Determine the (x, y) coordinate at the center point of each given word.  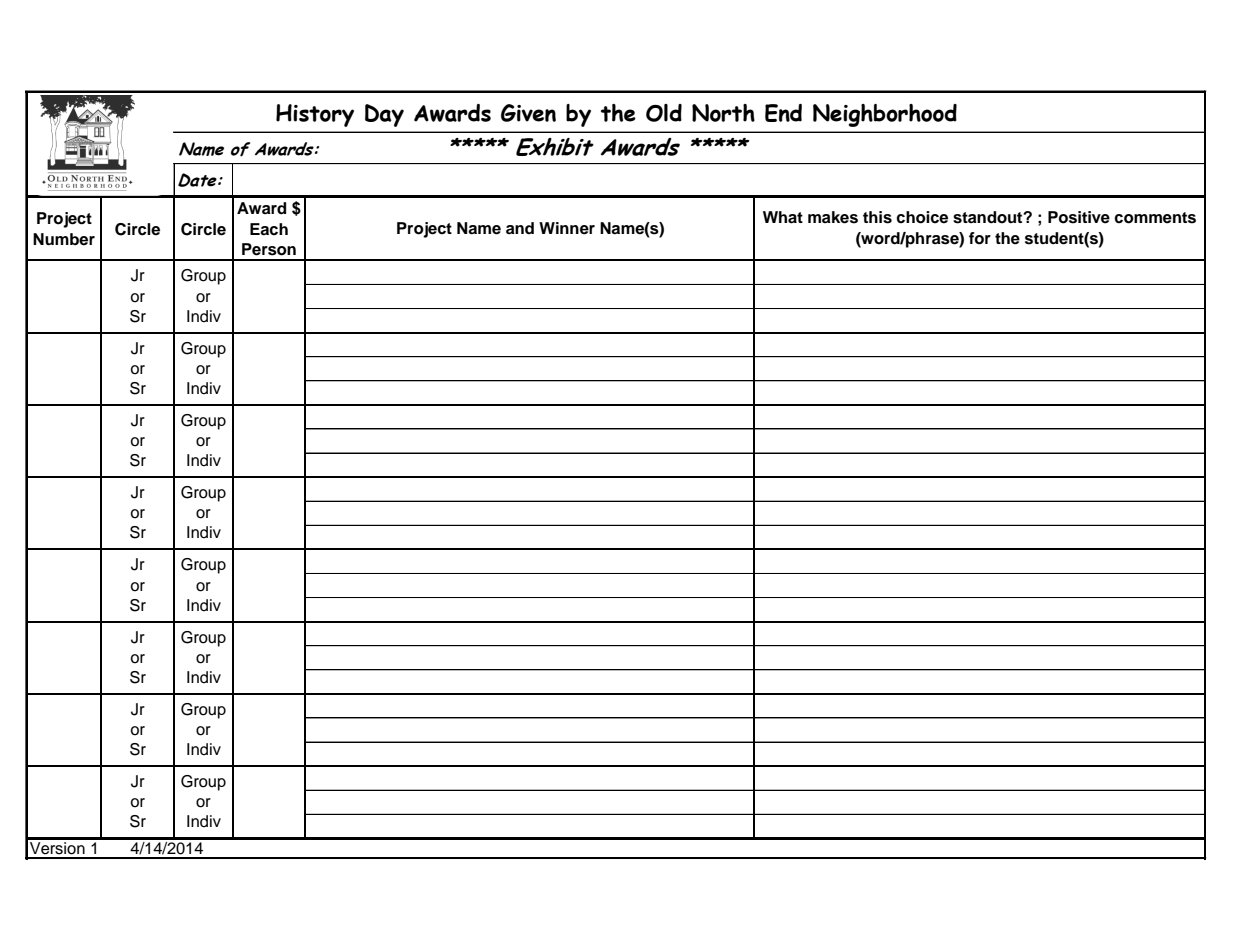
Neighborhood (885, 115)
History (315, 115)
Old (664, 113)
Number (64, 239)
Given (528, 113)
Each (269, 229)
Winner (567, 228)
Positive (1079, 217)
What (783, 217)
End (783, 113)
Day (384, 115)
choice (922, 217)
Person (269, 249)
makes (833, 217)
